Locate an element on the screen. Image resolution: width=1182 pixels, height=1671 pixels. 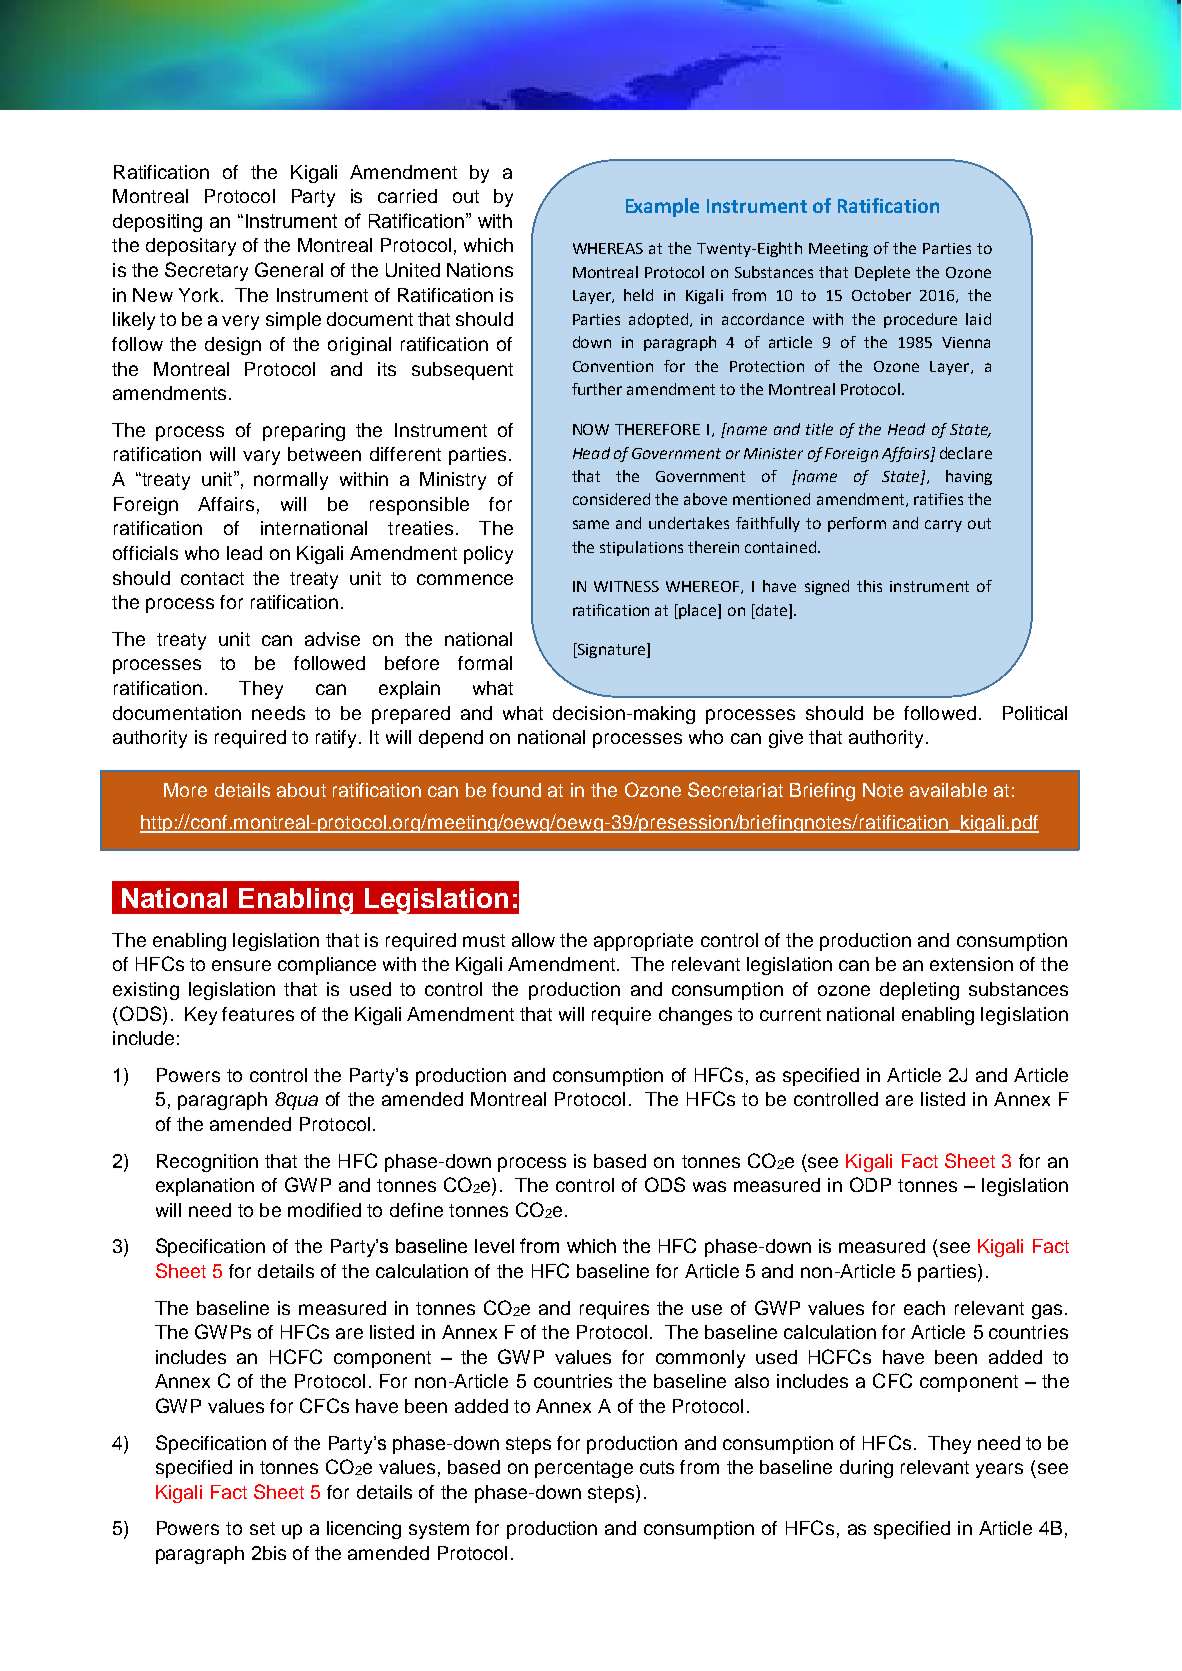
changes is located at coordinates (695, 1016).
